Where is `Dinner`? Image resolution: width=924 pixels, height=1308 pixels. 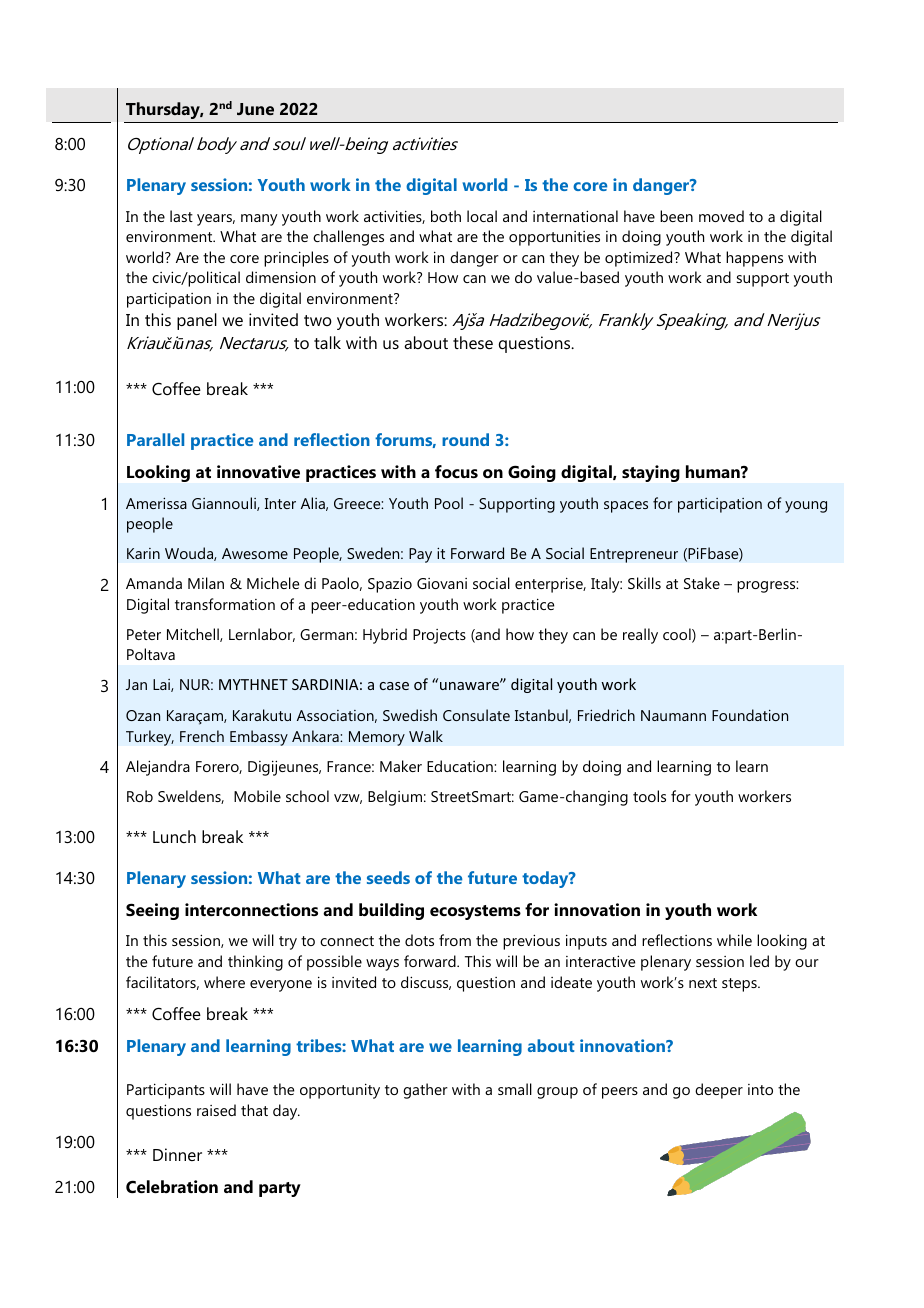 Dinner is located at coordinates (177, 1154).
